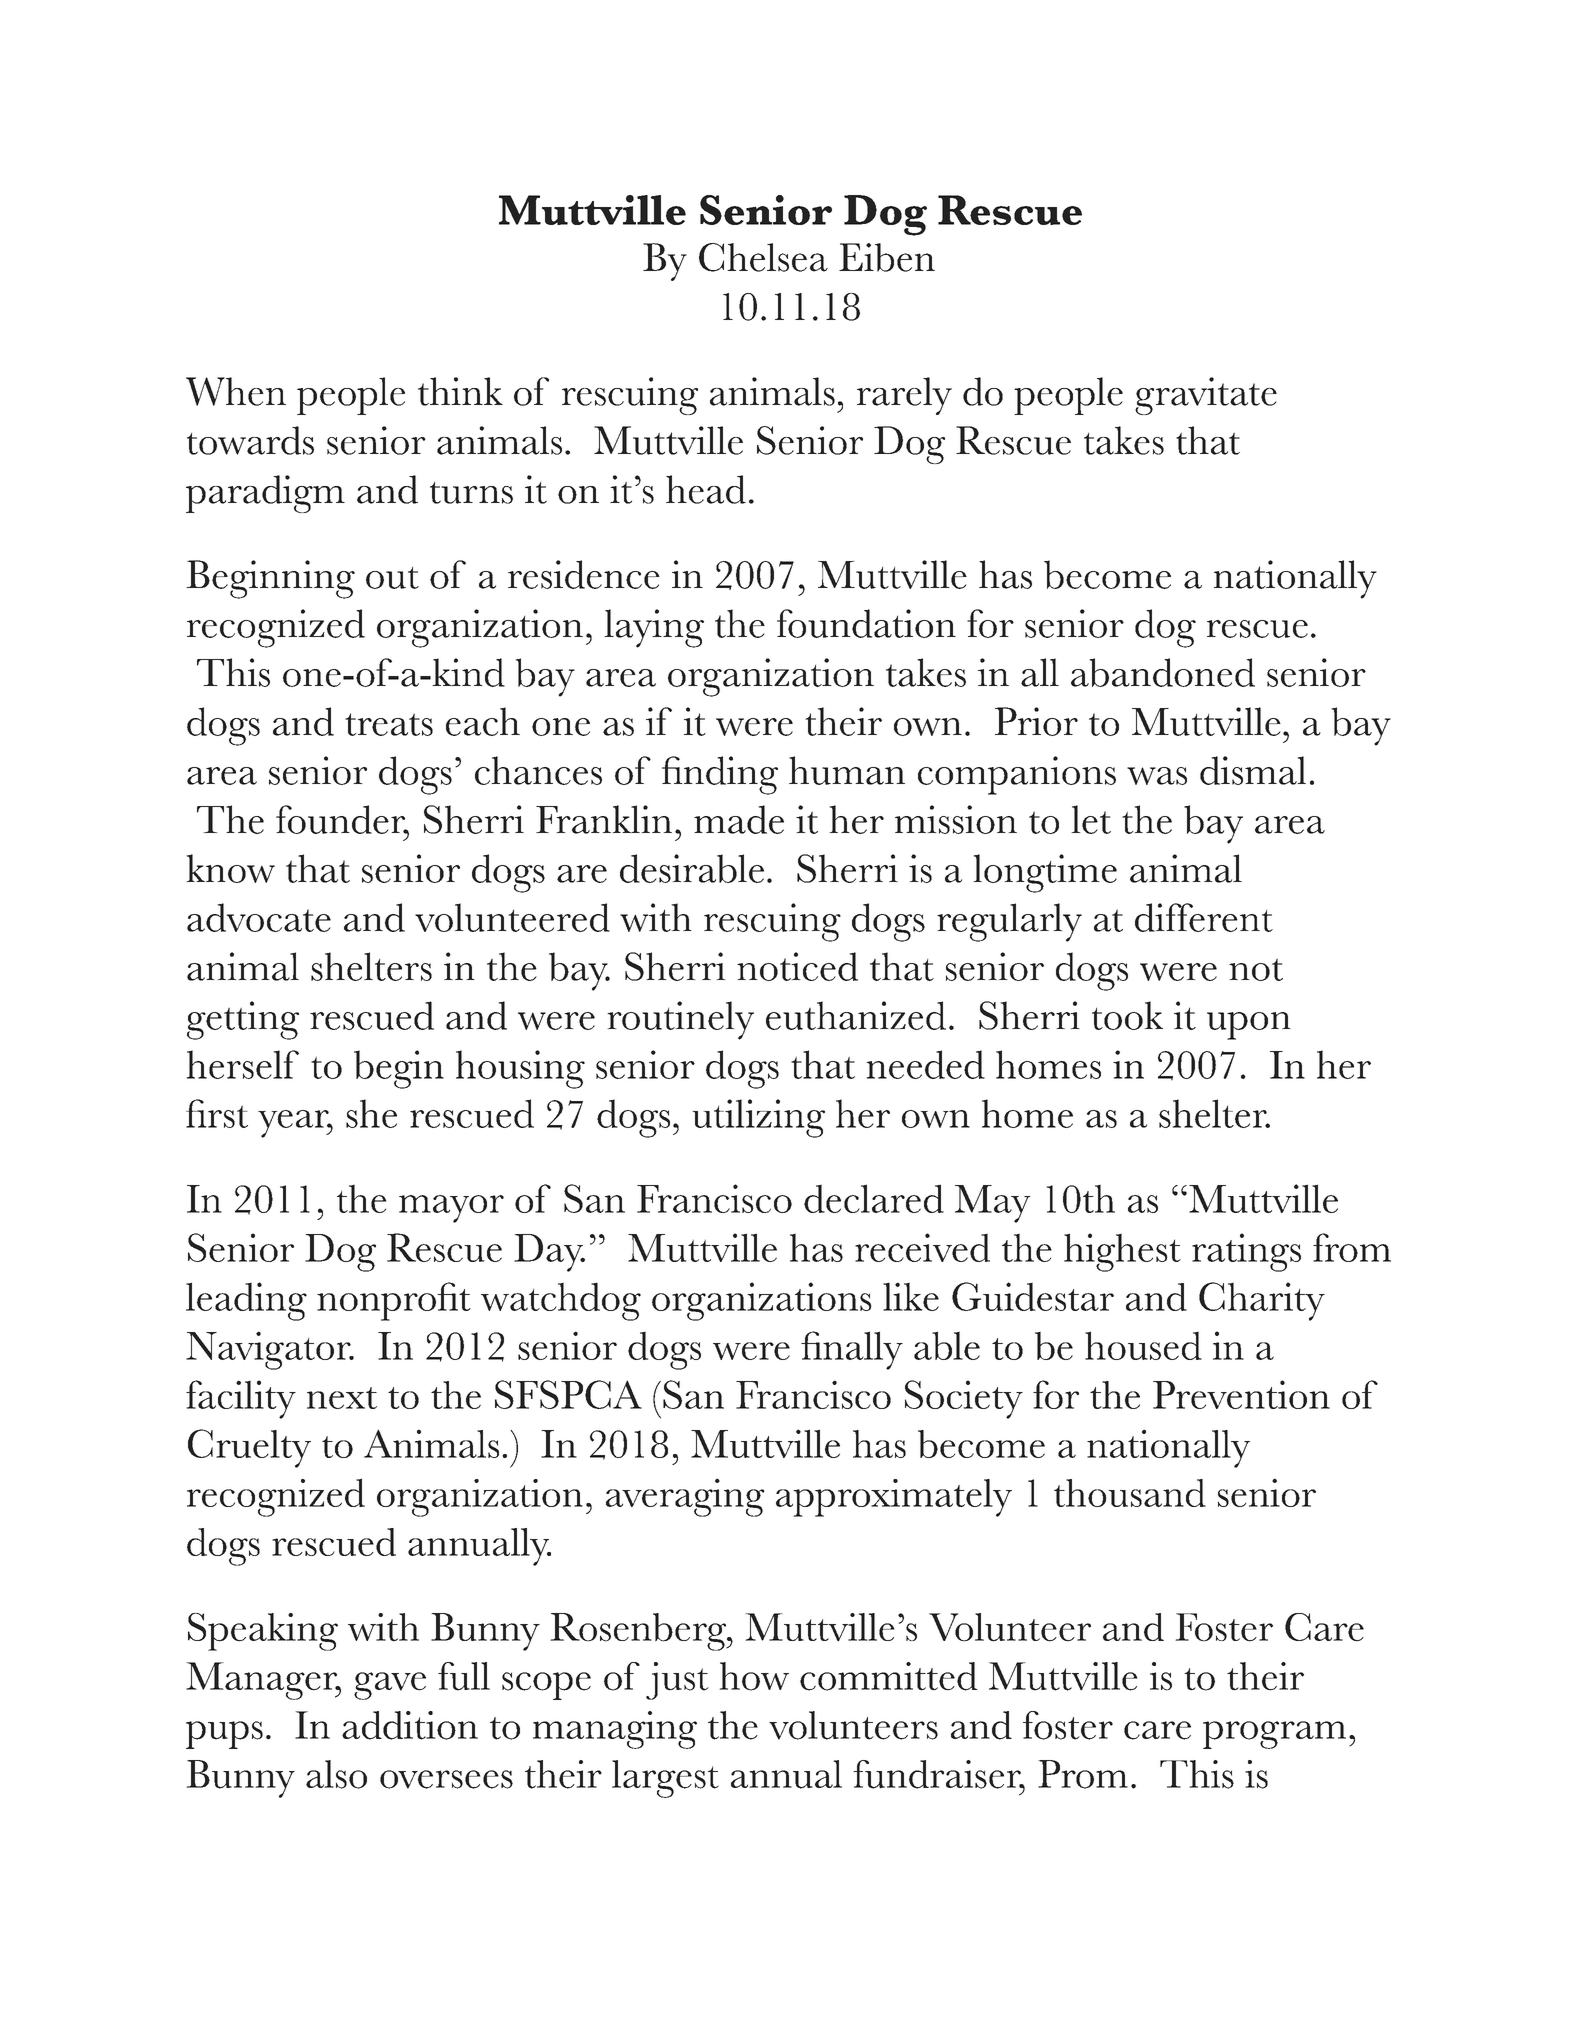 The height and width of the page is (2043, 1579). What do you see at coordinates (1253, 770) in the page?
I see `dismal` at bounding box center [1253, 770].
